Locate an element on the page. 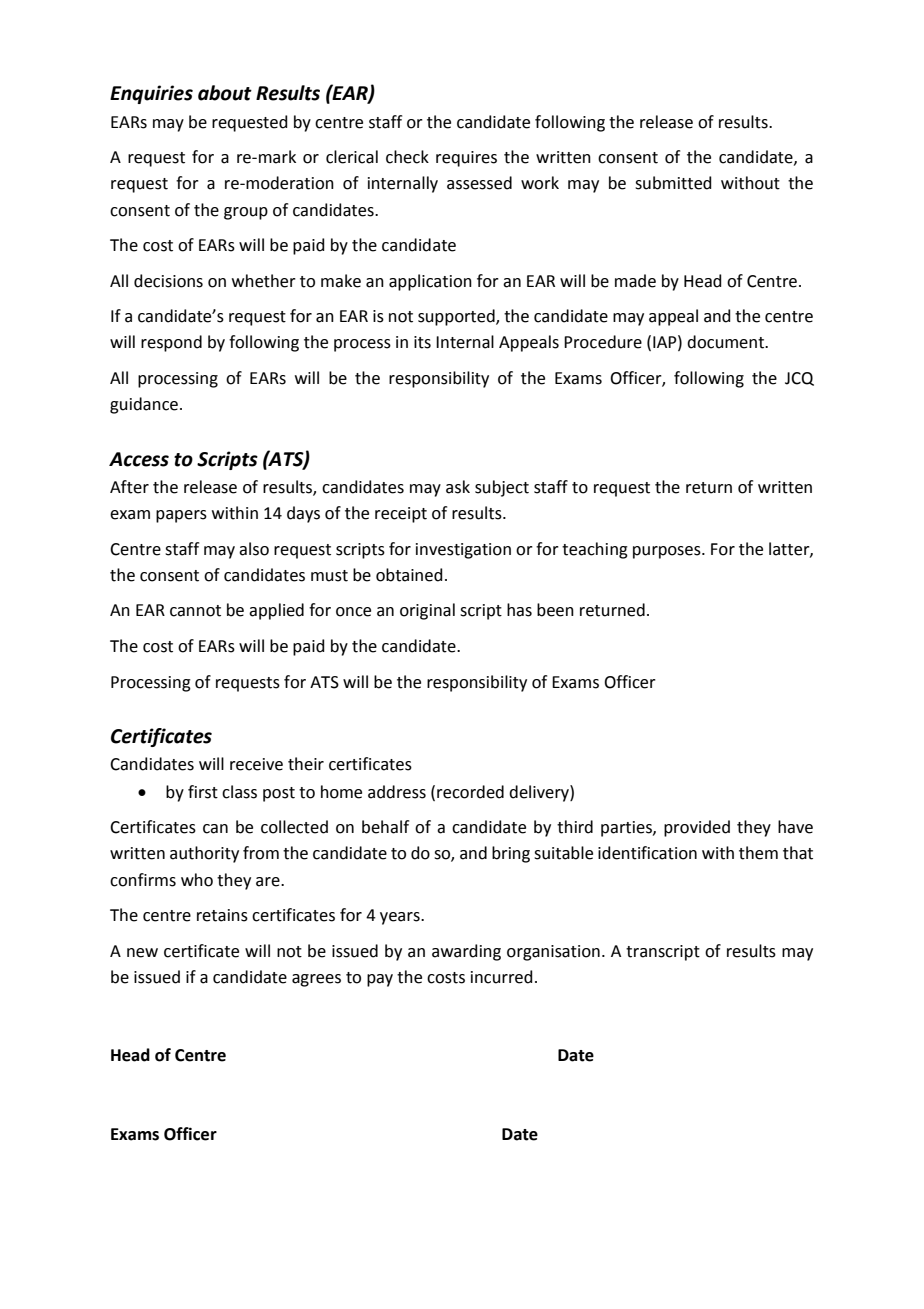  requires is located at coordinates (466, 159).
